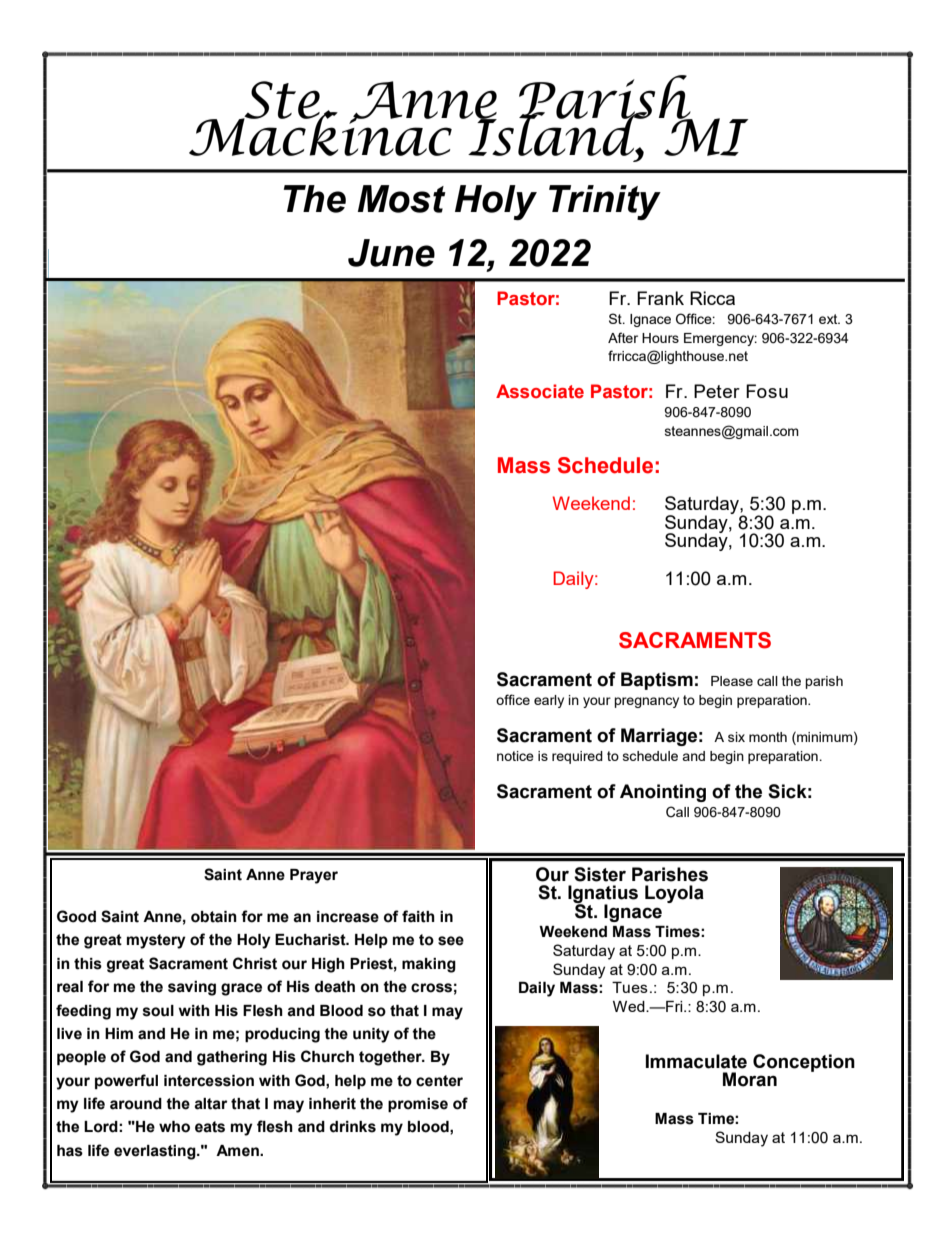 Image resolution: width=952 pixels, height=1233 pixels. Describe the element at coordinates (549, 701) in the image. I see `early` at that location.
